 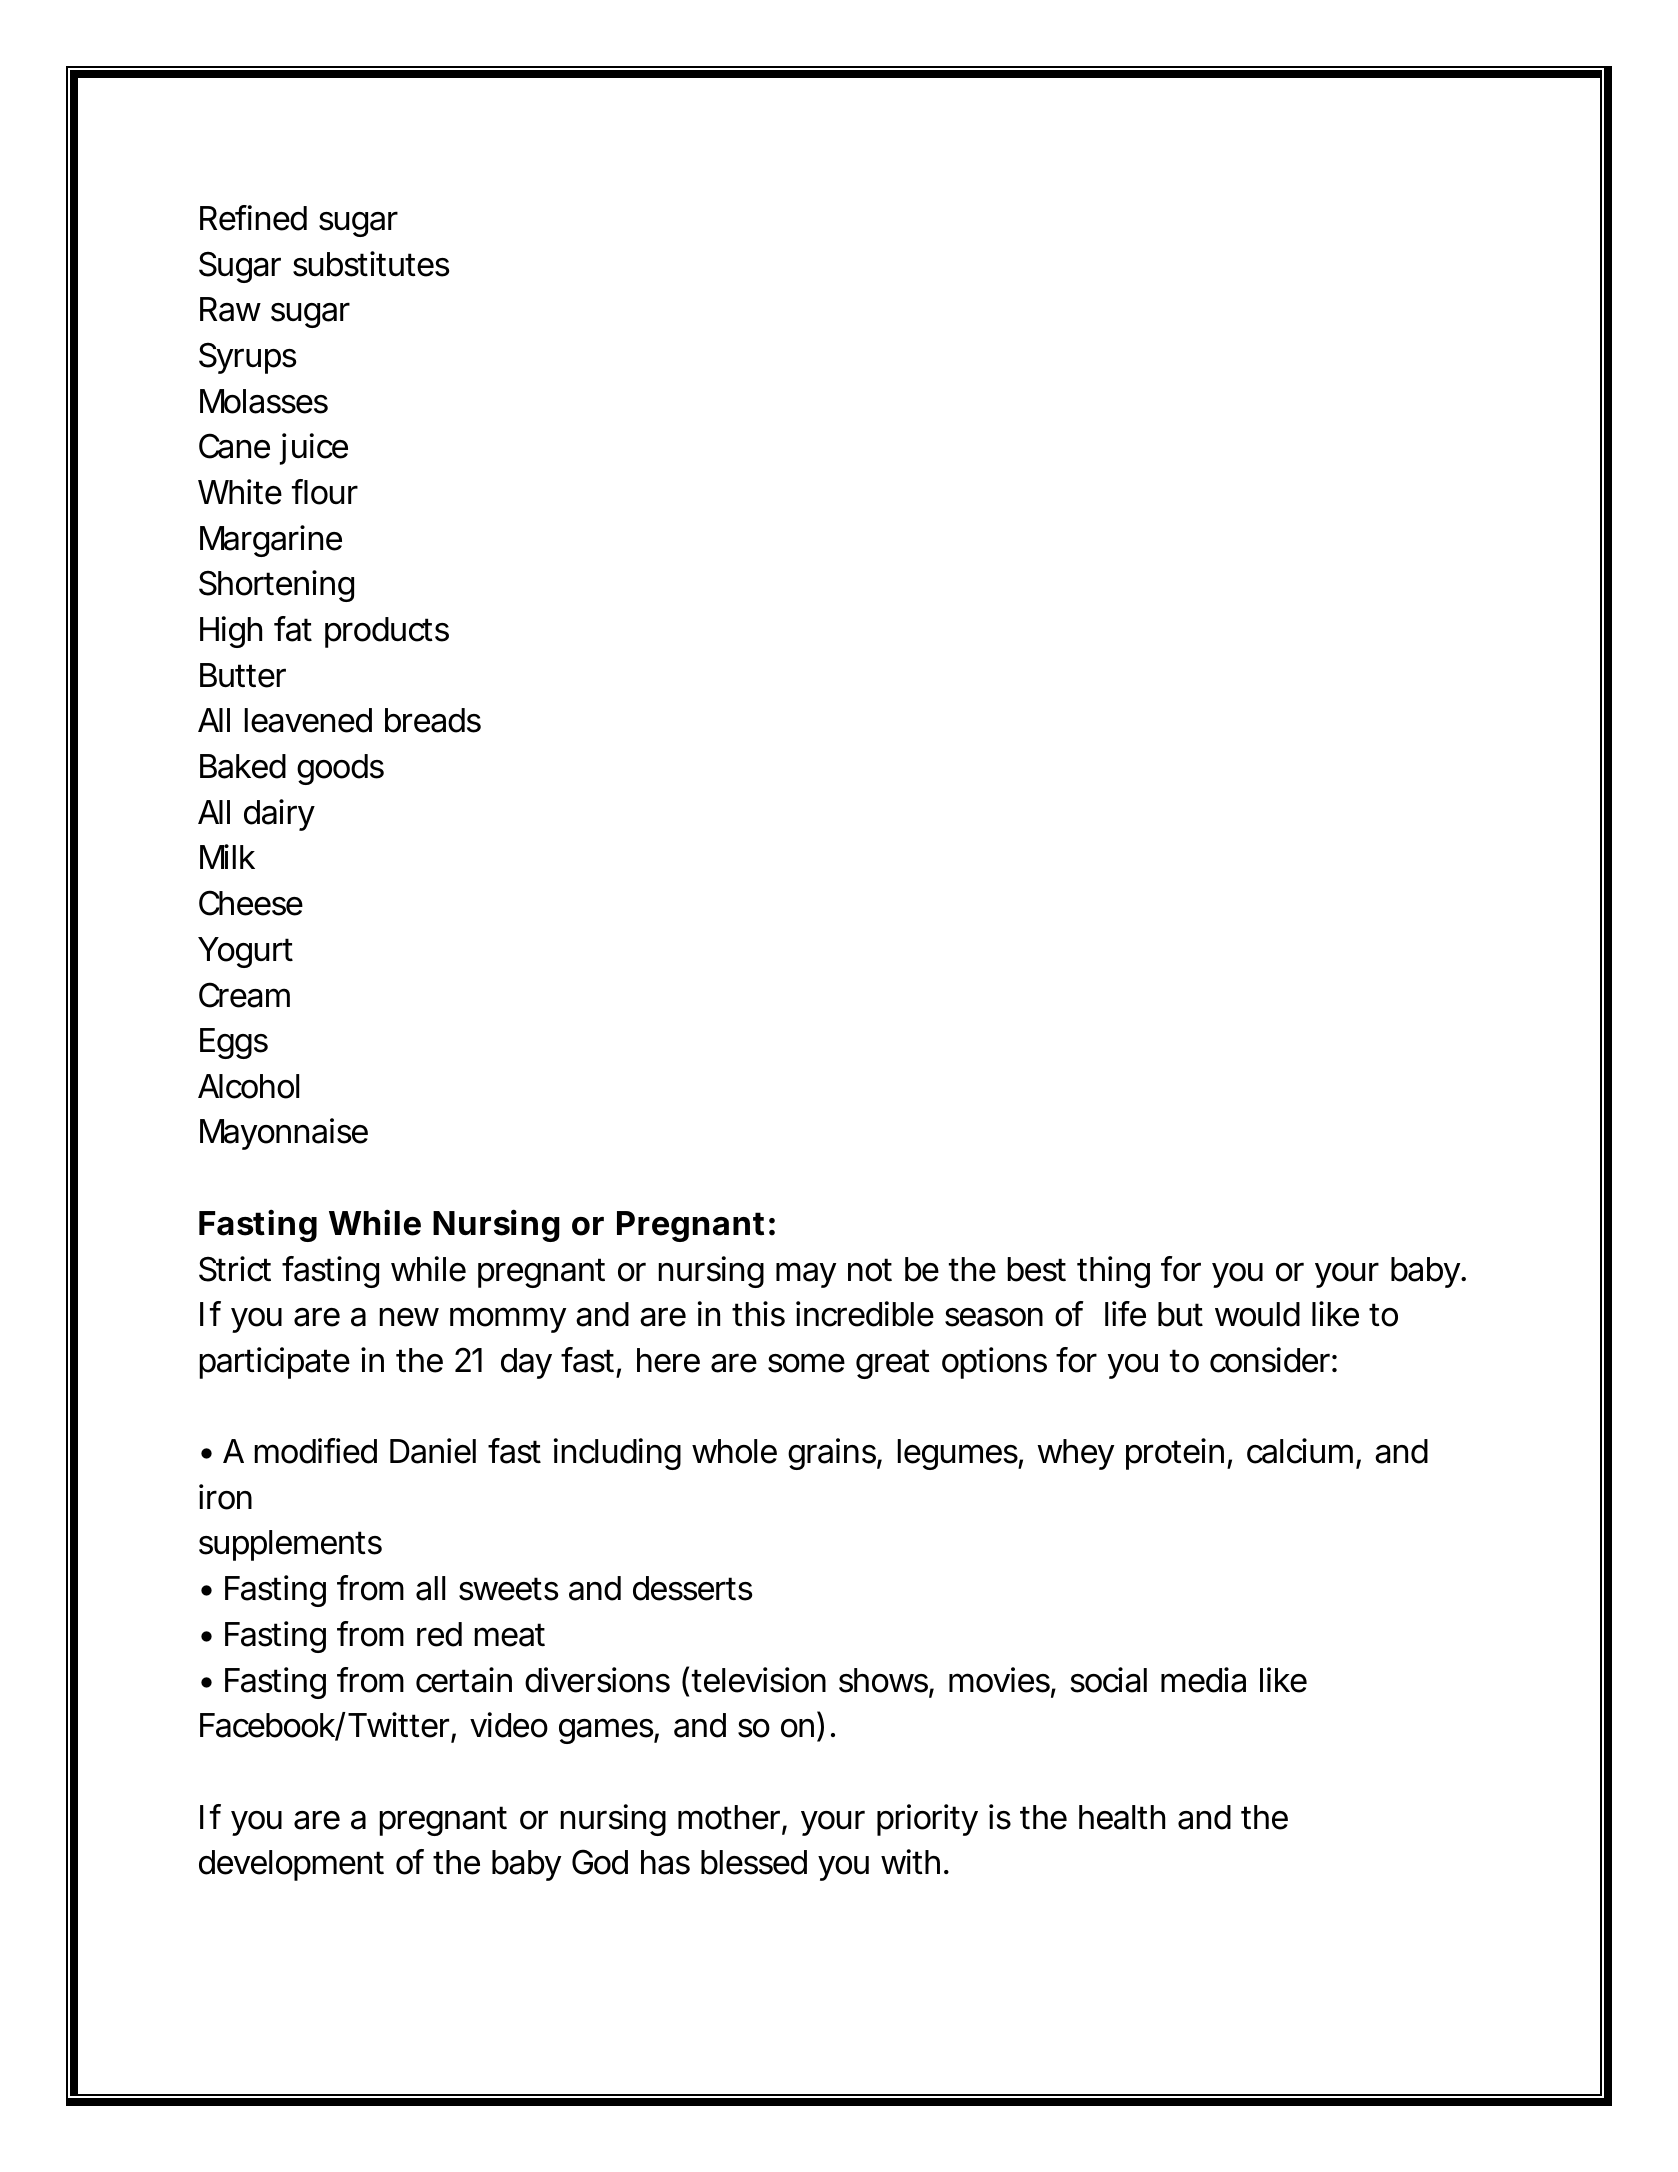 What do you see at coordinates (433, 720) in the screenshot?
I see `breads` at bounding box center [433, 720].
